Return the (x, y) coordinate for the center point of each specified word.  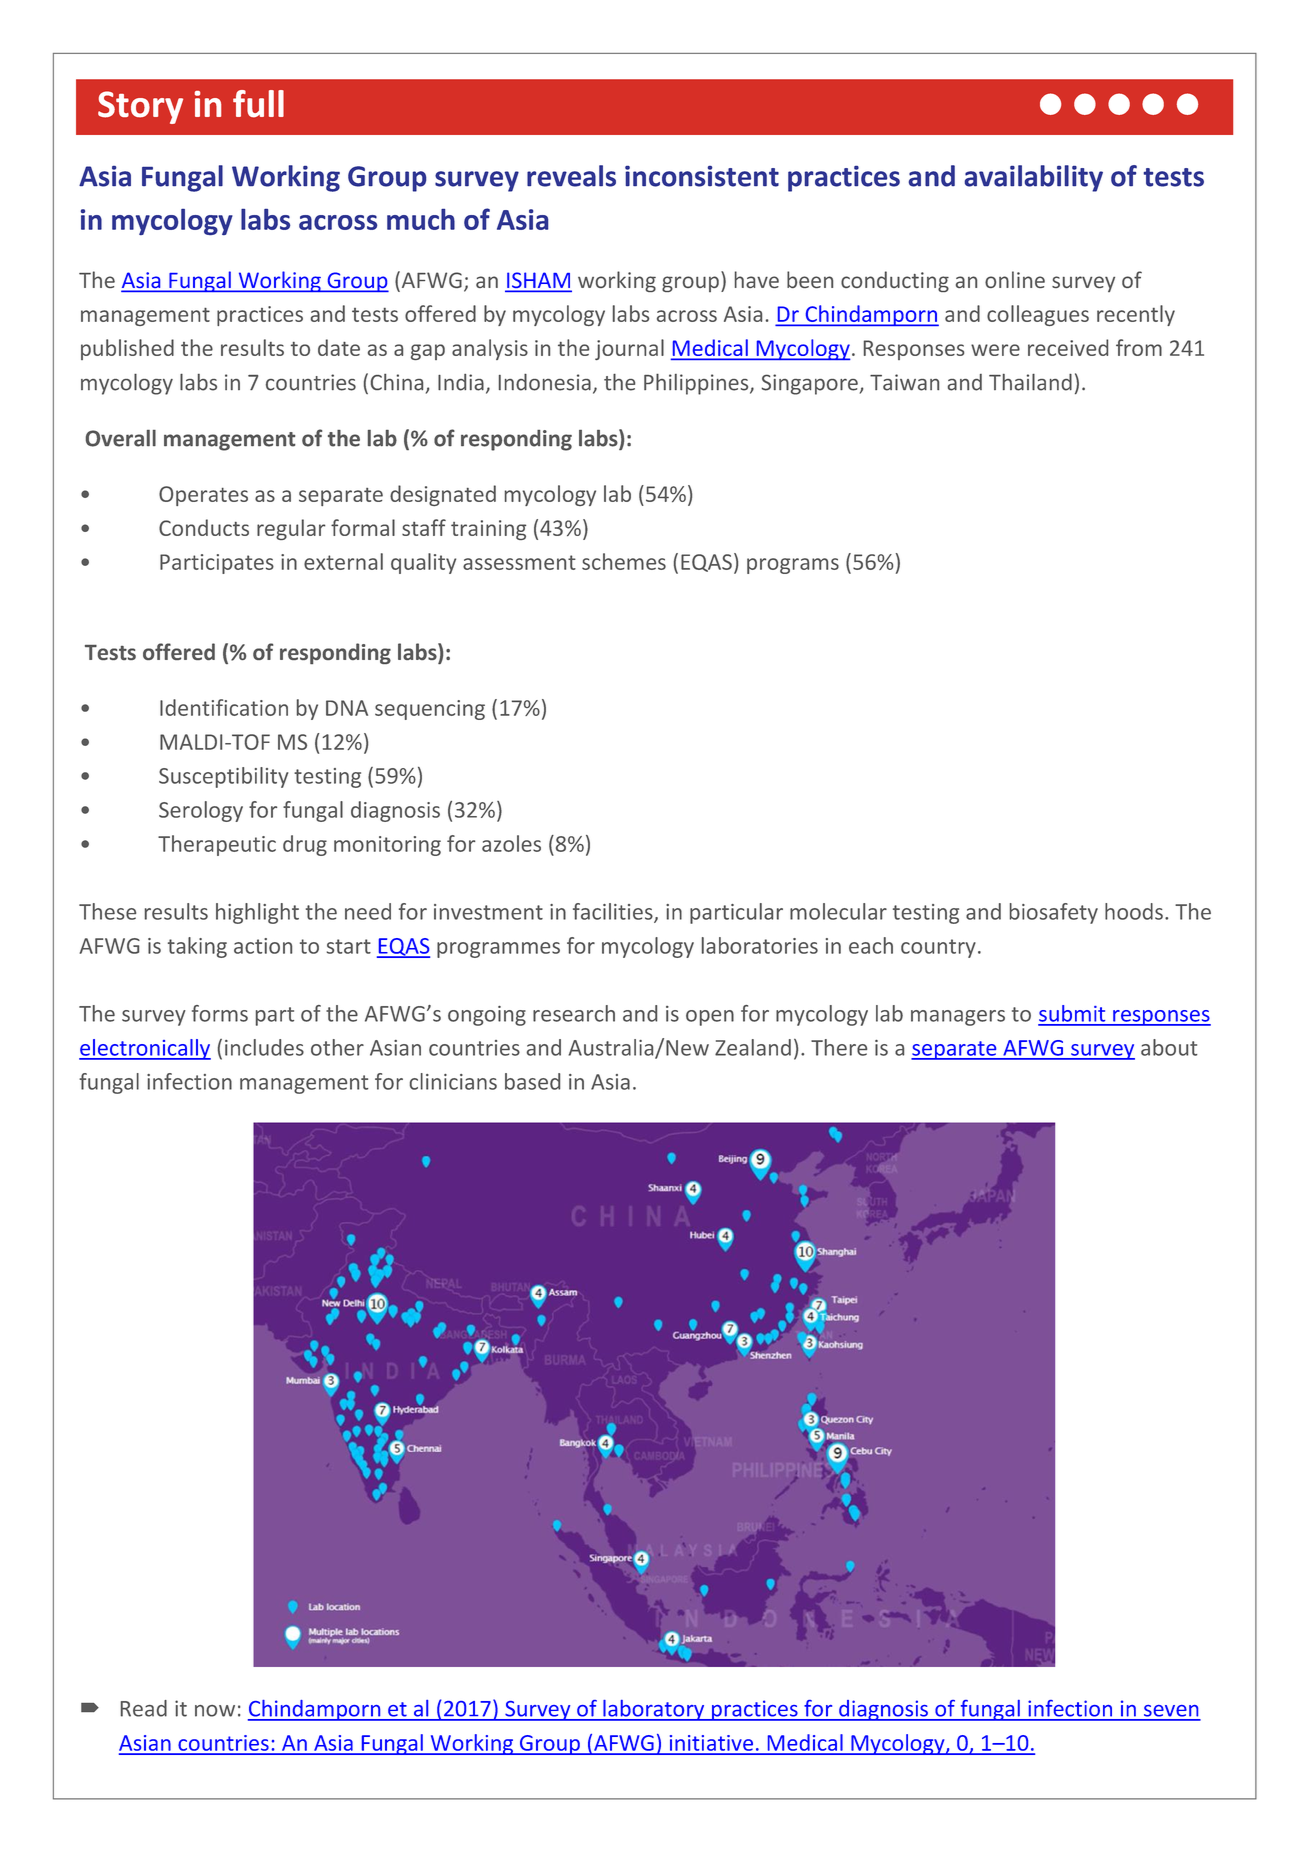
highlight (257, 913)
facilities (614, 912)
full (258, 104)
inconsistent (702, 176)
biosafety (1054, 913)
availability (1034, 178)
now (215, 1711)
